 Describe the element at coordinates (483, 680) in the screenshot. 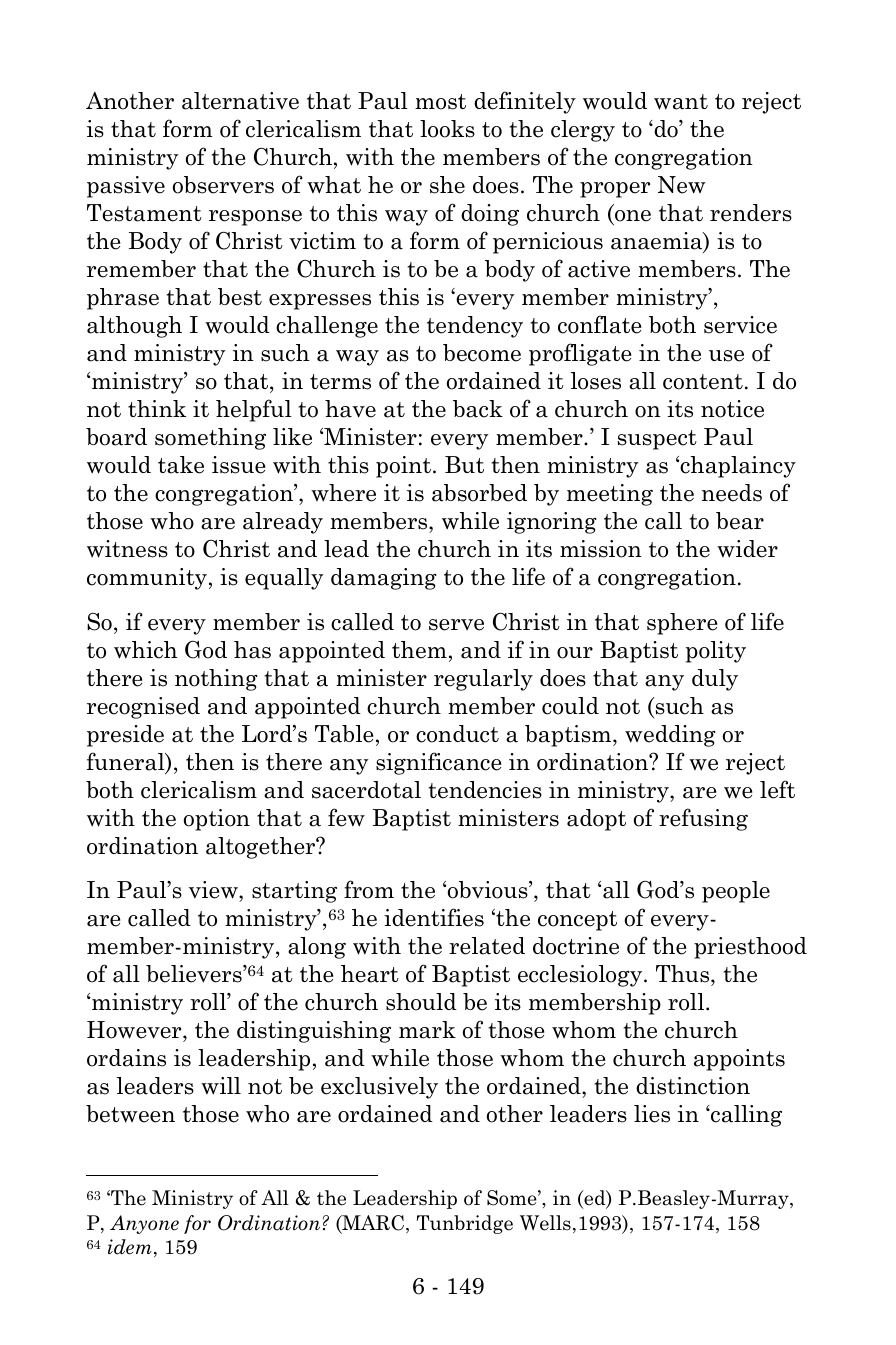

I see `regularly` at that location.
